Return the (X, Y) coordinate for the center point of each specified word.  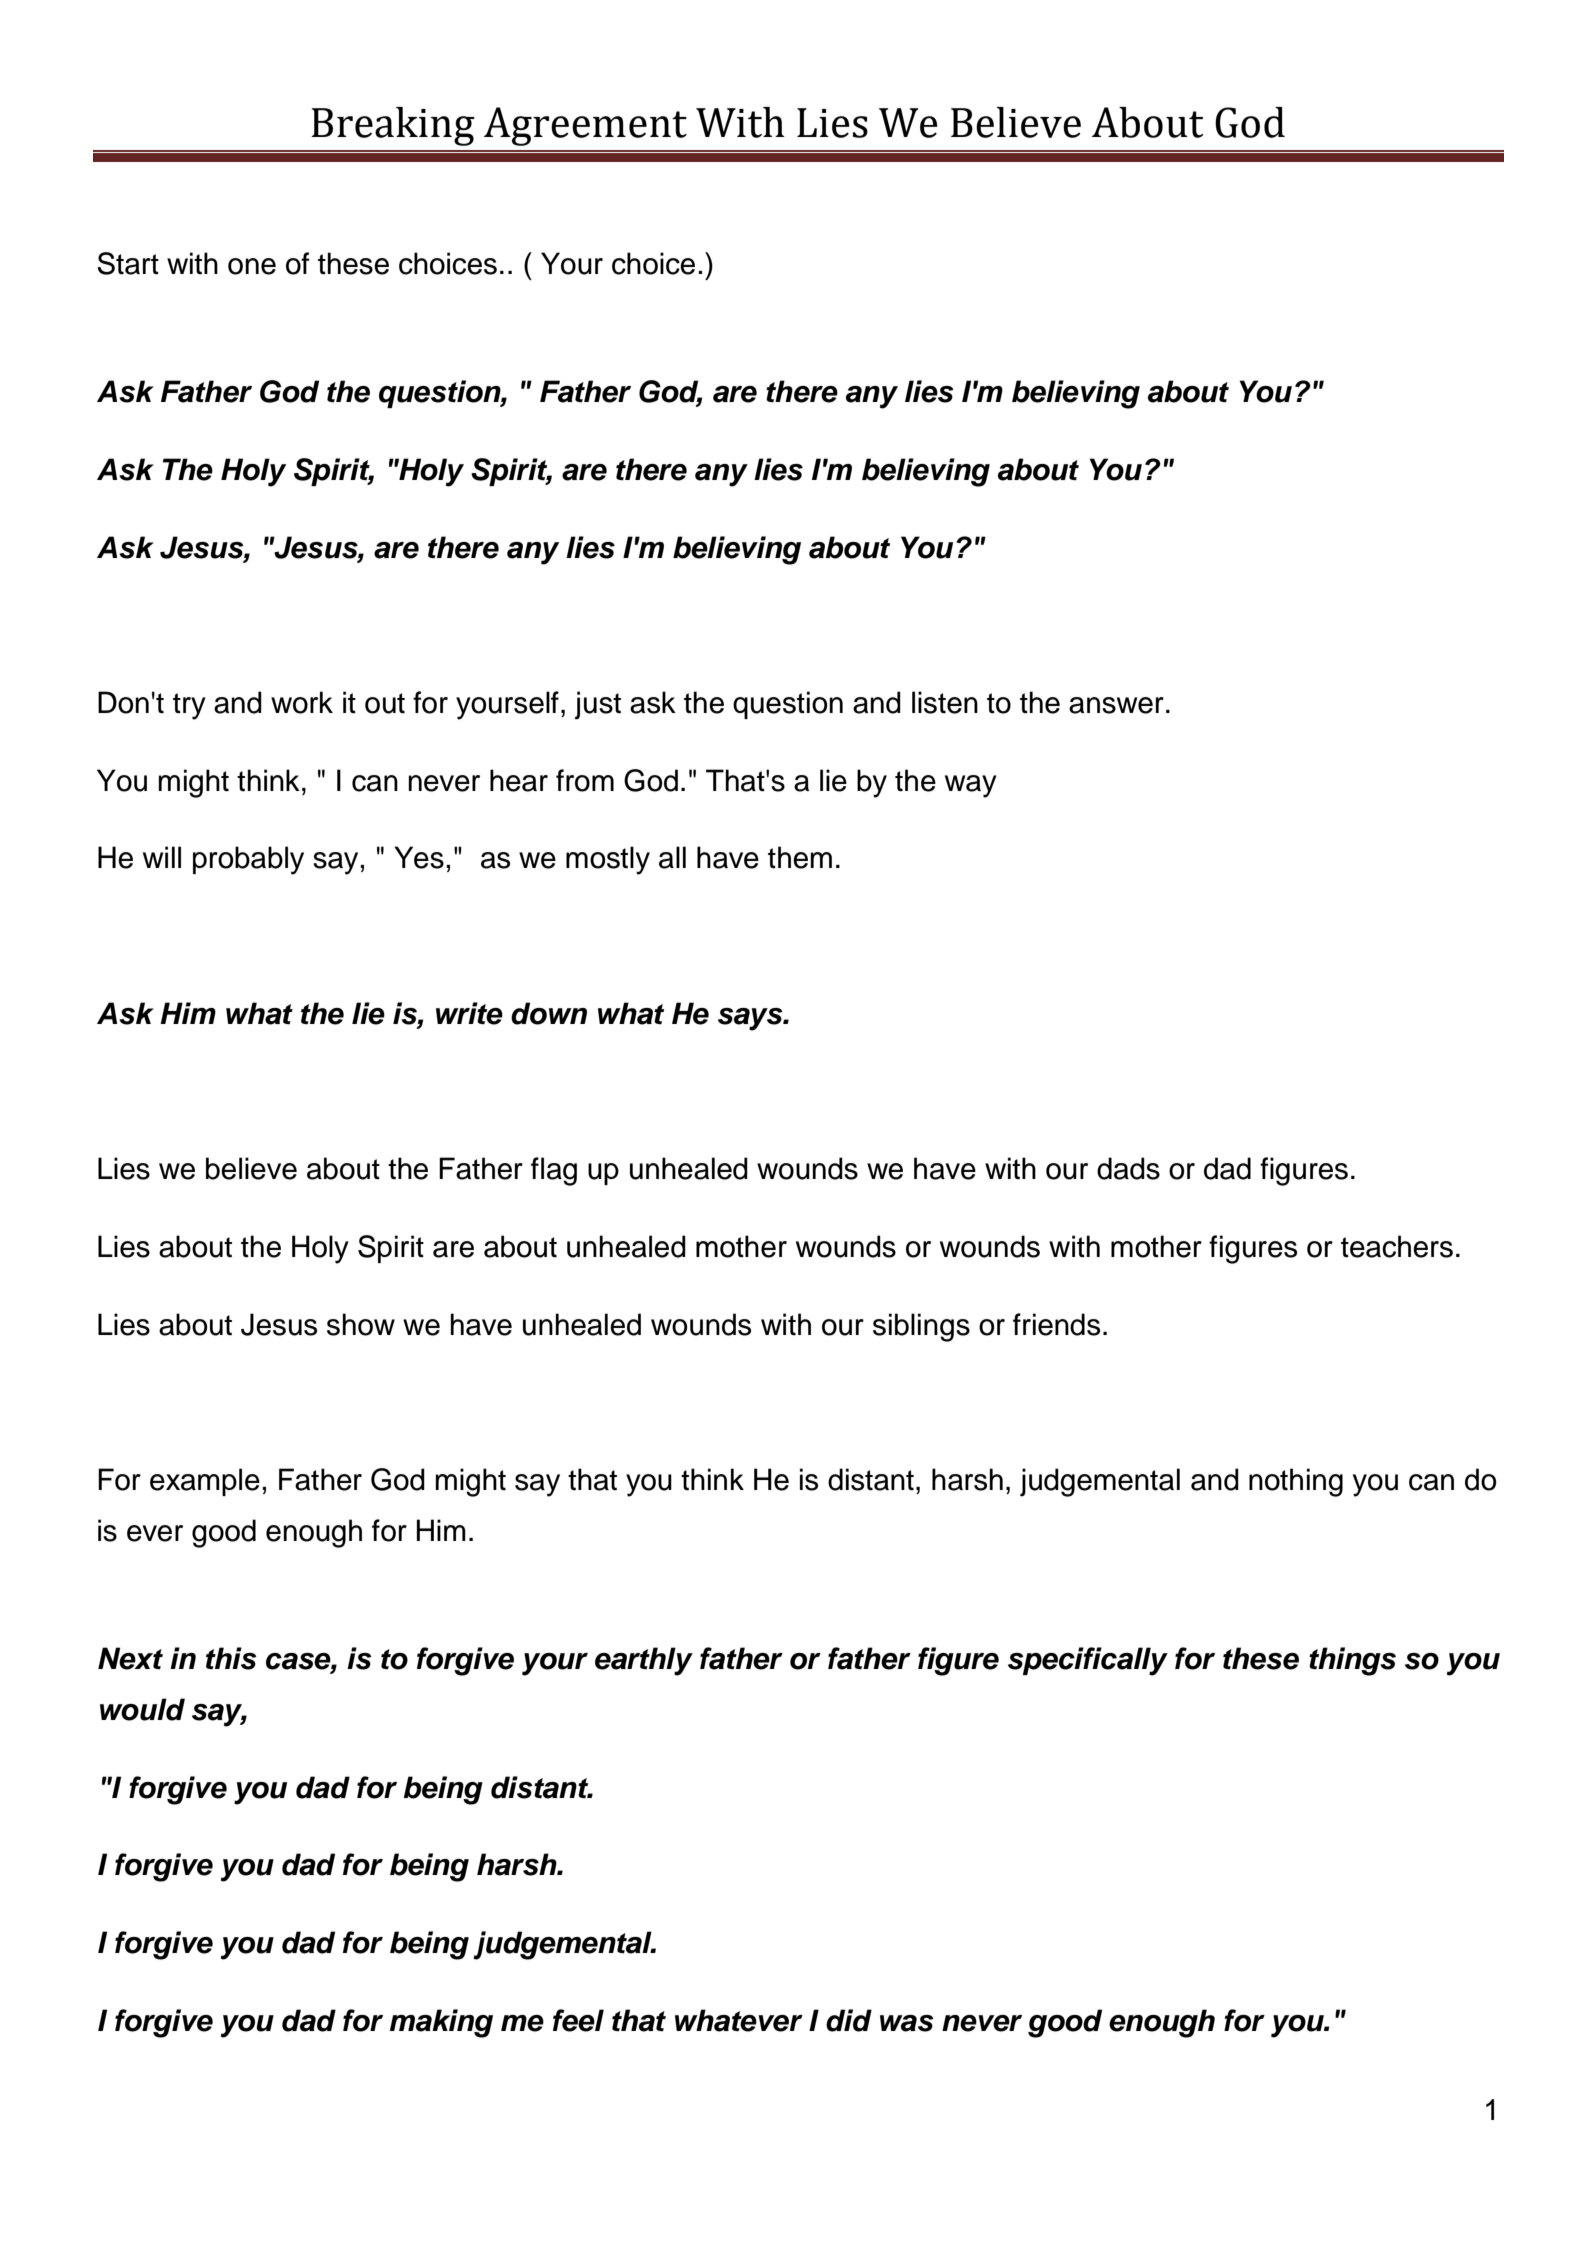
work (302, 702)
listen (945, 702)
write (469, 1013)
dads (1128, 1168)
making (441, 2023)
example (205, 1482)
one (252, 266)
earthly (644, 1661)
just (598, 705)
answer (1116, 705)
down (549, 1013)
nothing (1296, 1482)
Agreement (585, 126)
